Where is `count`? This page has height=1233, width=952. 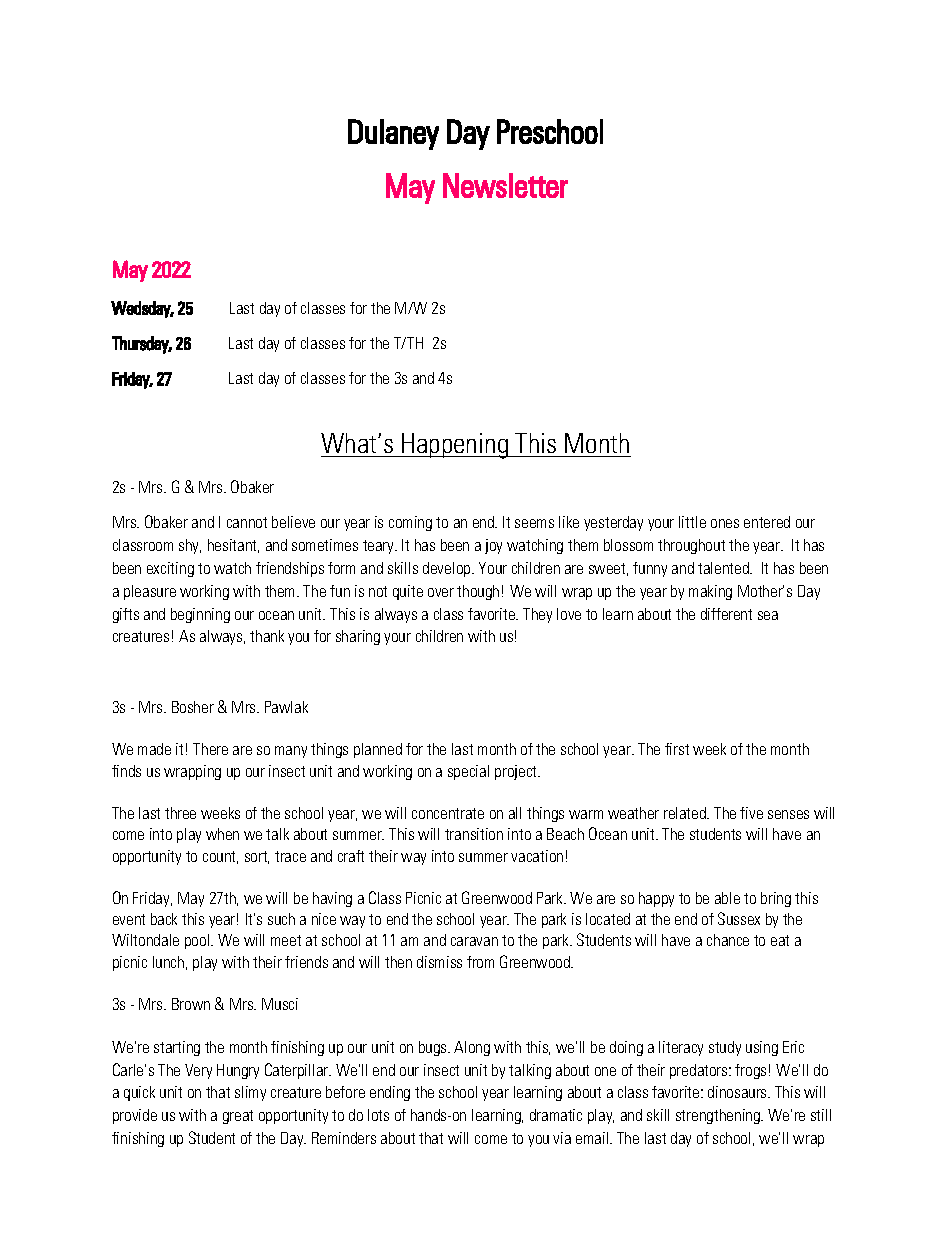 count is located at coordinates (220, 857).
